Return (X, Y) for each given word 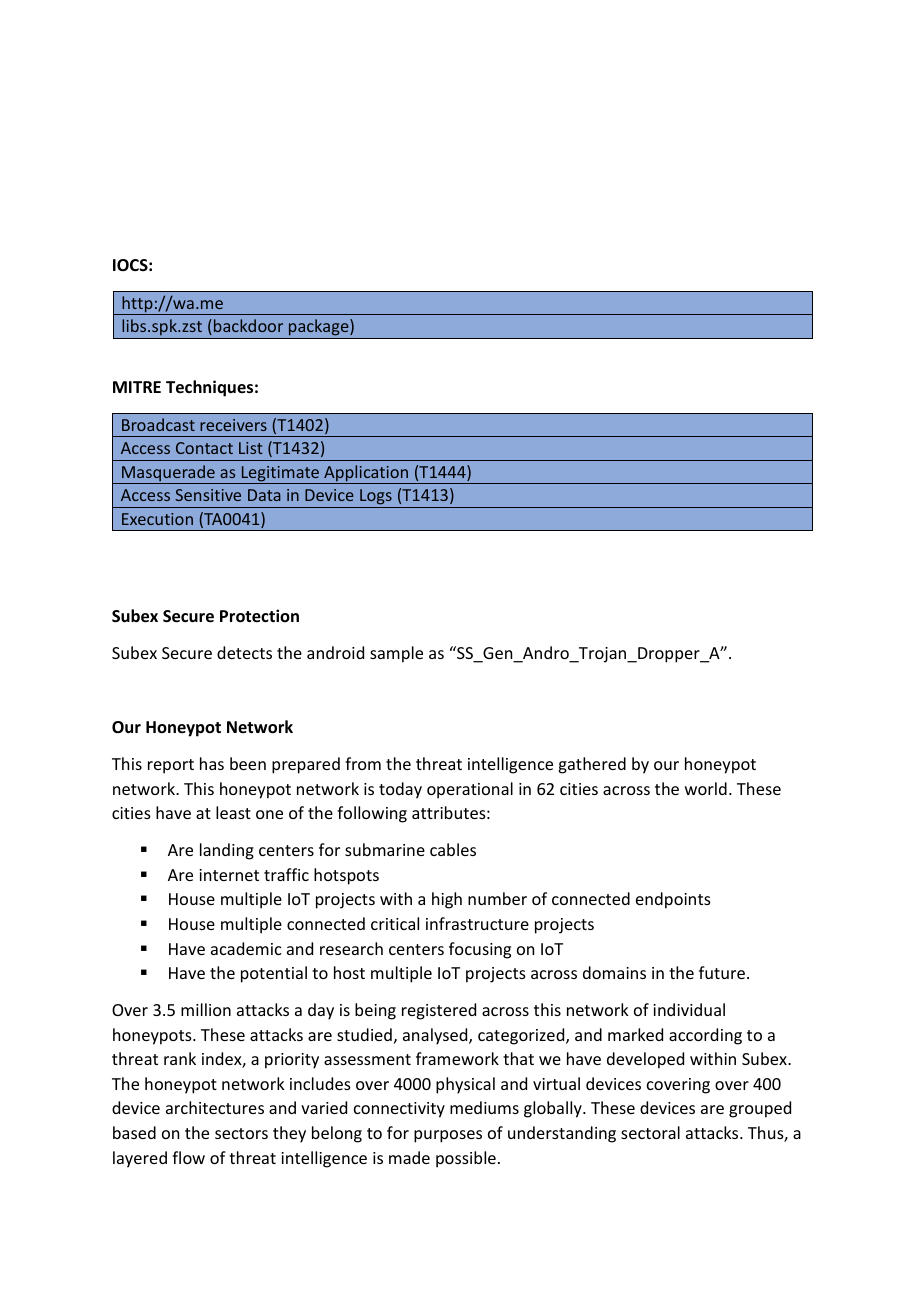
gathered (592, 765)
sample (396, 654)
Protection (259, 616)
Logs (376, 497)
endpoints (673, 900)
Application (366, 474)
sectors (241, 1133)
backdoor (248, 325)
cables (453, 849)
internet (229, 875)
